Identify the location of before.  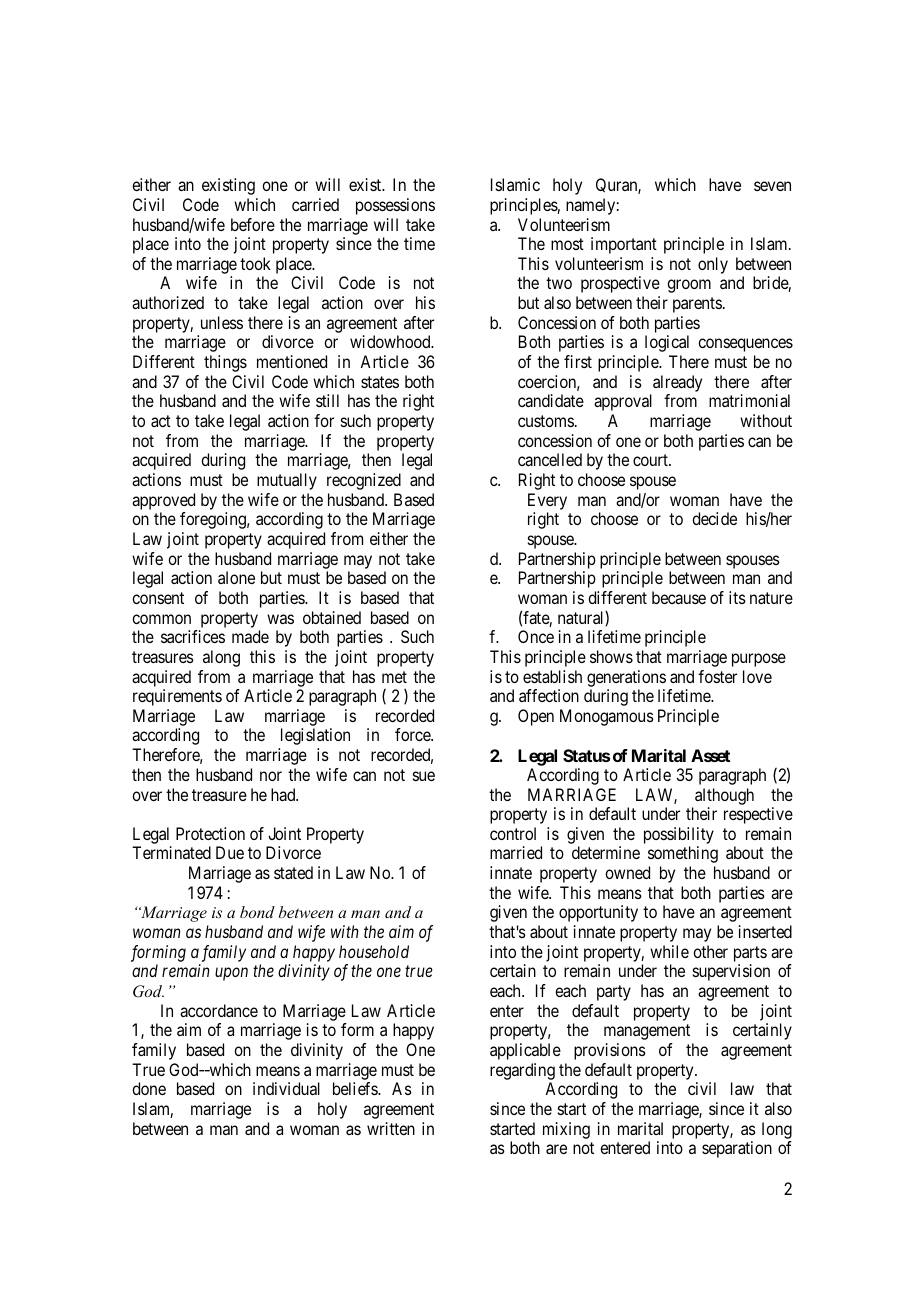
(253, 224).
